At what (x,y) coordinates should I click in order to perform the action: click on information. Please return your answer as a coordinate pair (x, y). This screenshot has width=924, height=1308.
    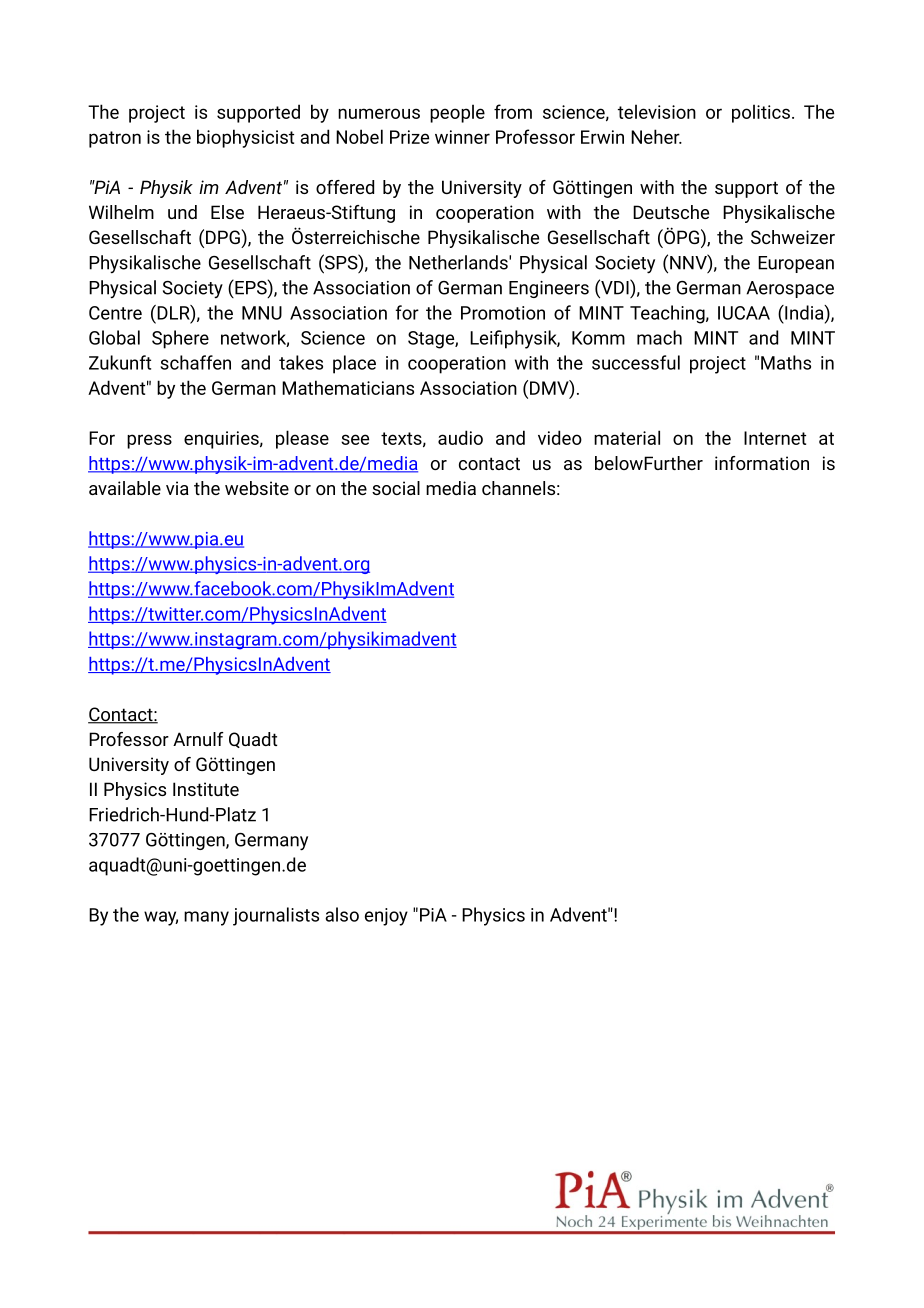
    Looking at the image, I should click on (762, 463).
